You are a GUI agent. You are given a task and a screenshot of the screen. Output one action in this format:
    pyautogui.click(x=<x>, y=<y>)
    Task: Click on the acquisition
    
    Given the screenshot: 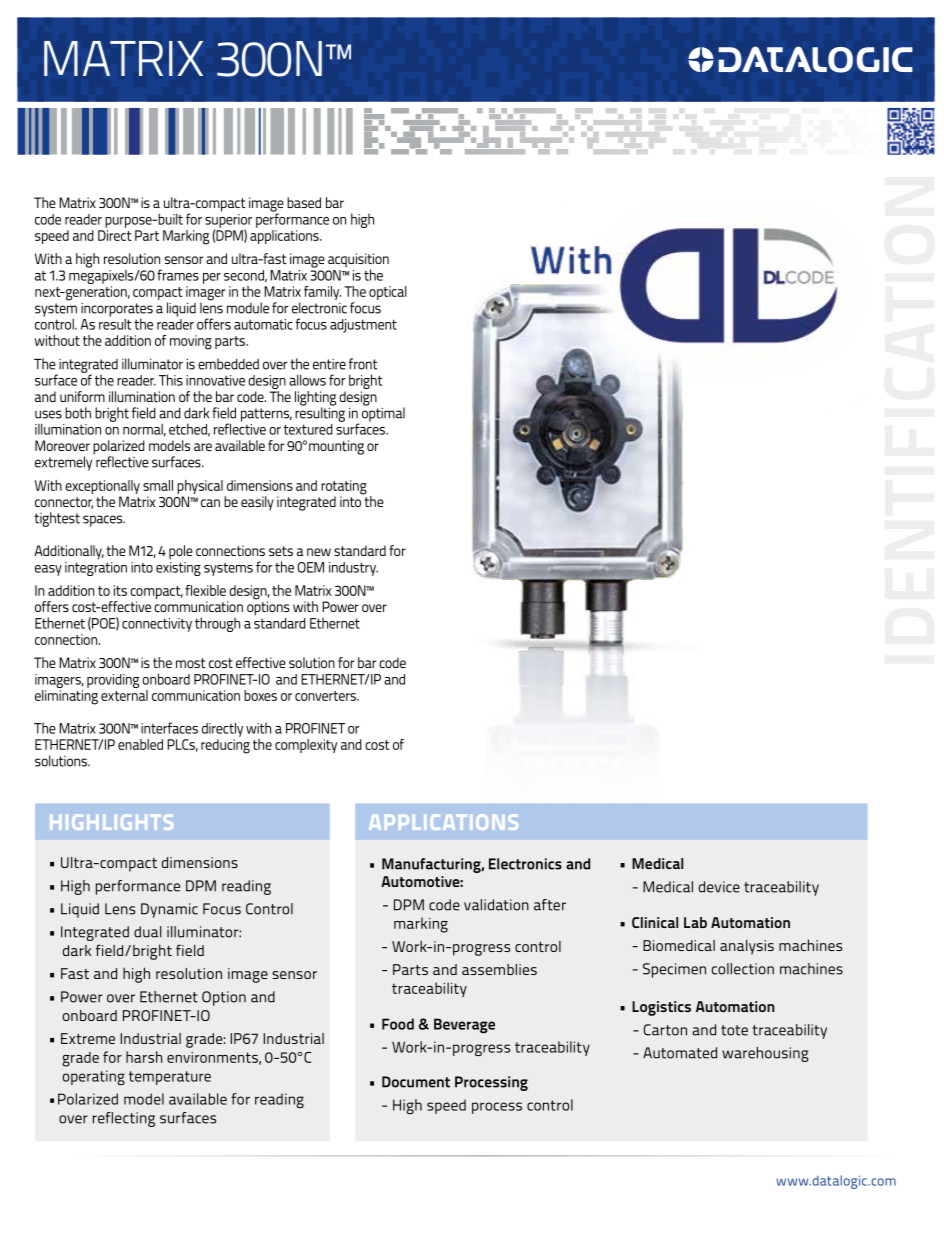 What is the action you would take?
    pyautogui.click(x=358, y=261)
